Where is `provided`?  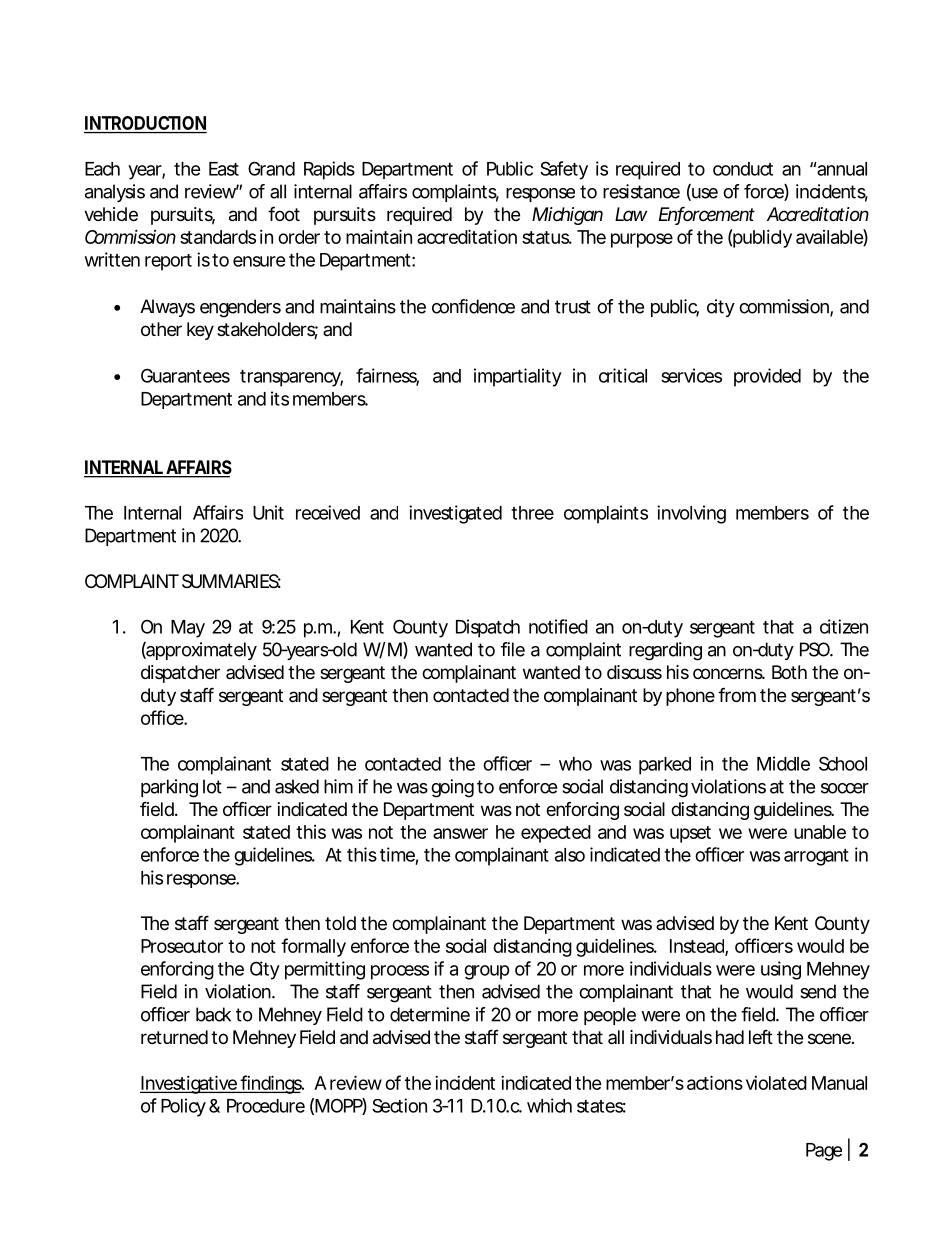
provided is located at coordinates (767, 377).
